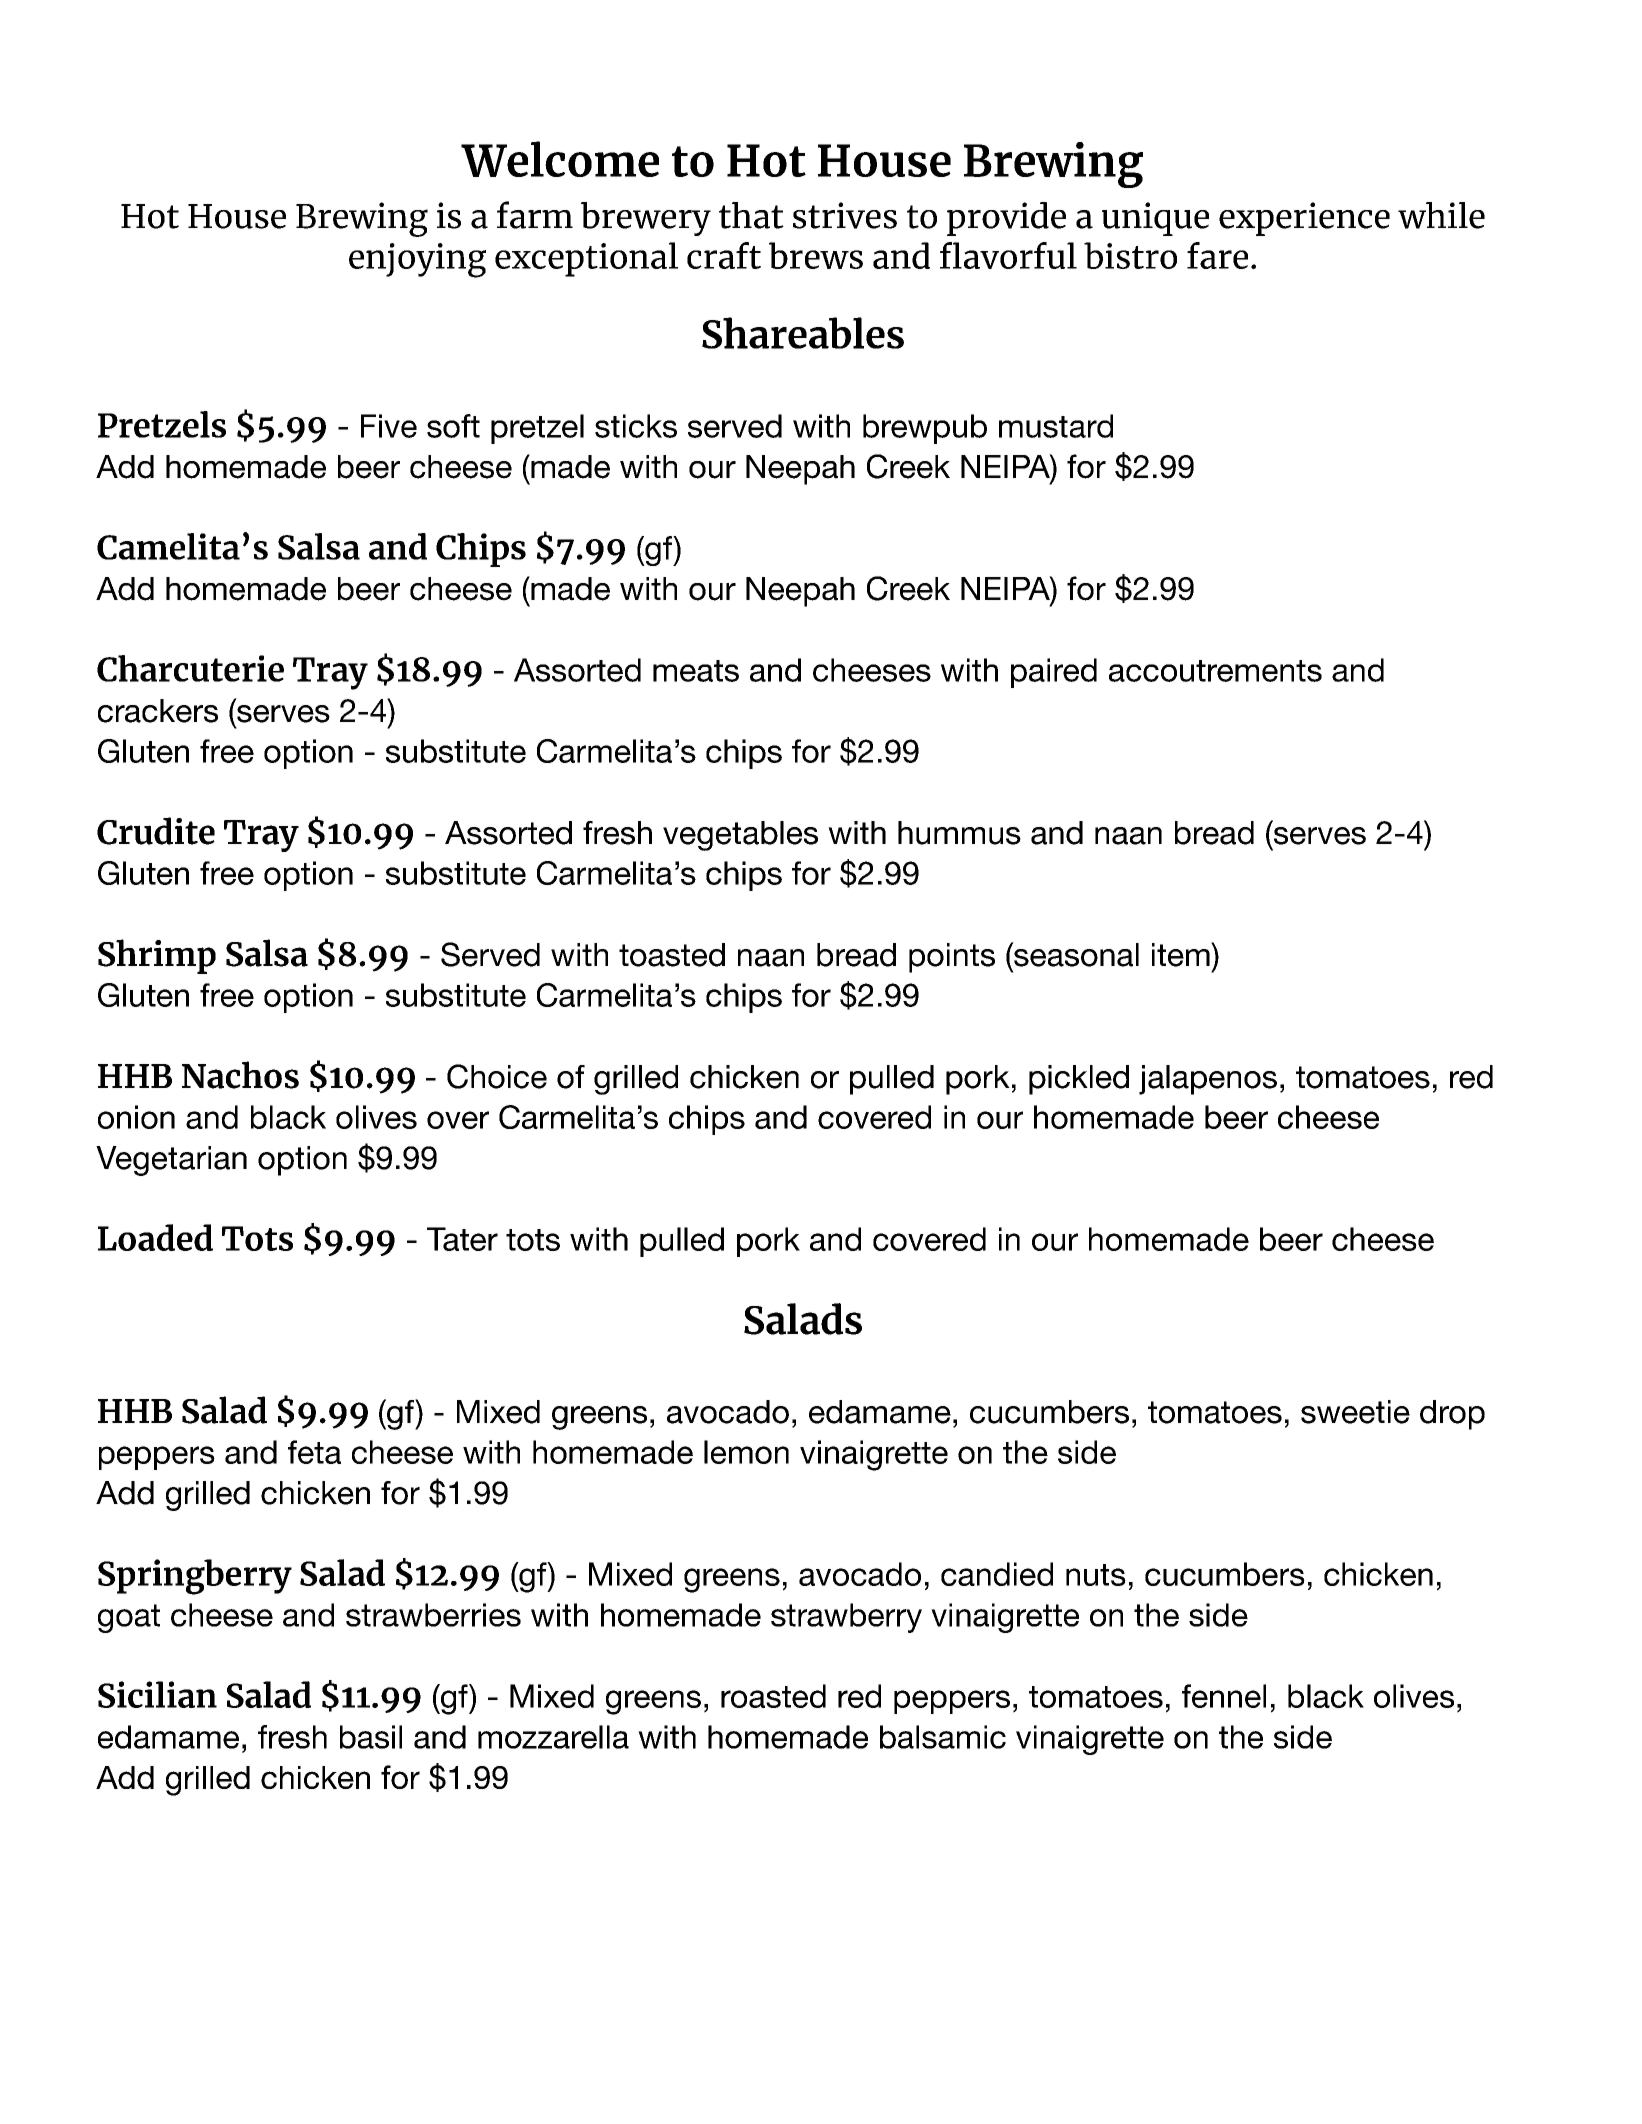  Describe the element at coordinates (1208, 1080) in the screenshot. I see `jalapenos` at that location.
